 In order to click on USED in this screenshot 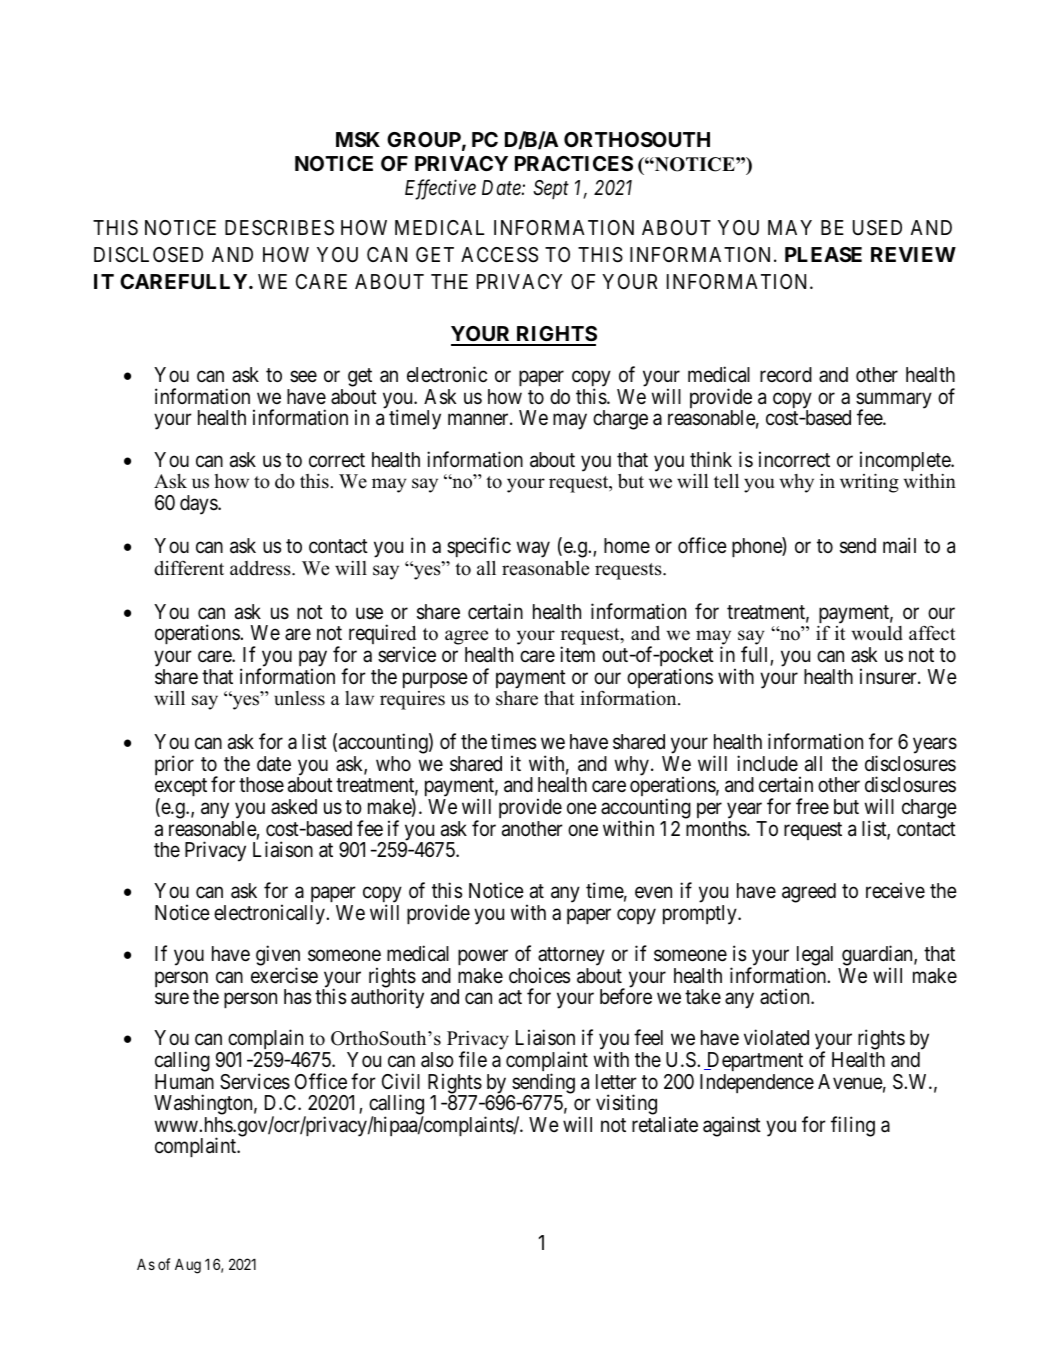, I will do `click(877, 228)`.
